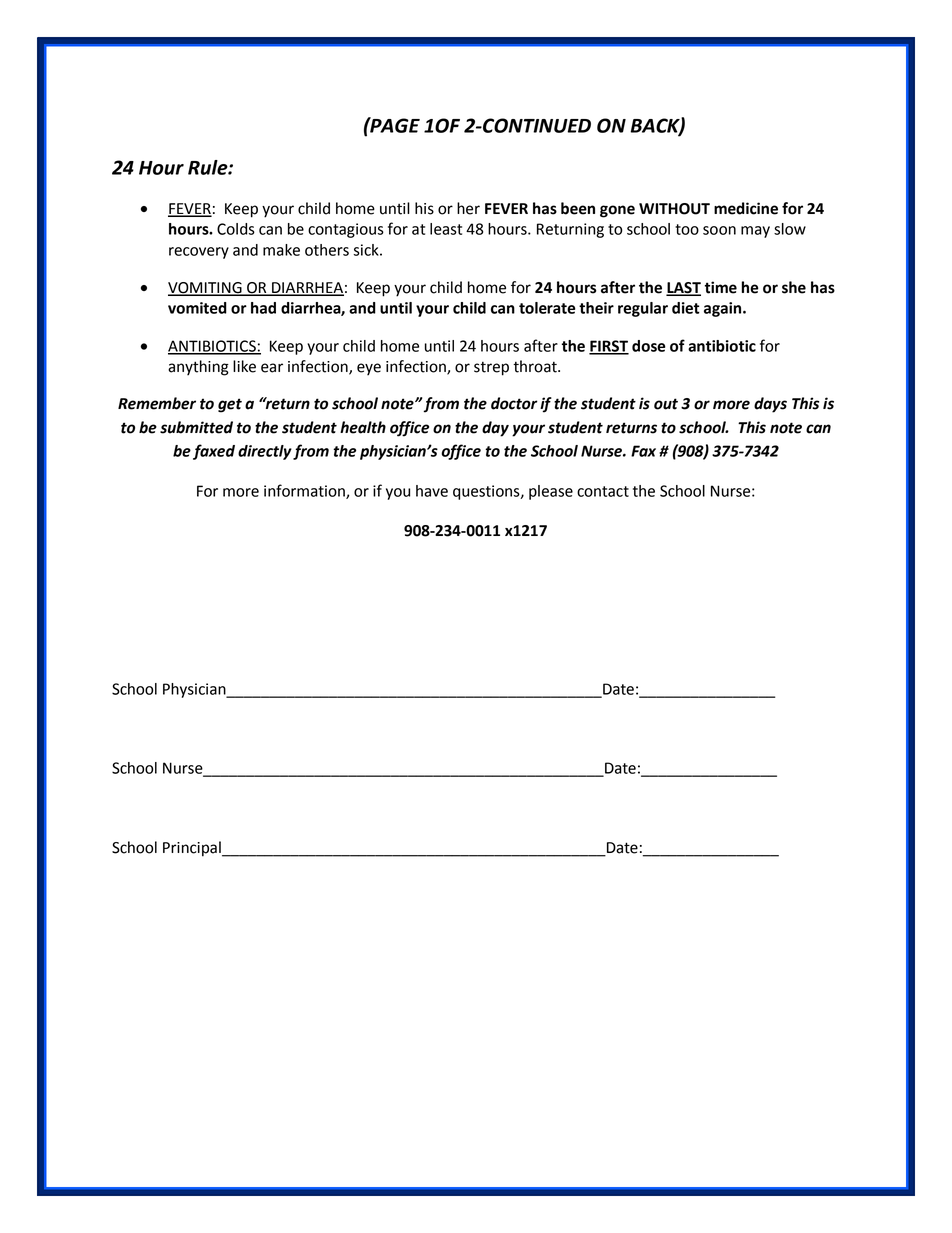 Image resolution: width=952 pixels, height=1233 pixels. I want to click on dose, so click(649, 346).
